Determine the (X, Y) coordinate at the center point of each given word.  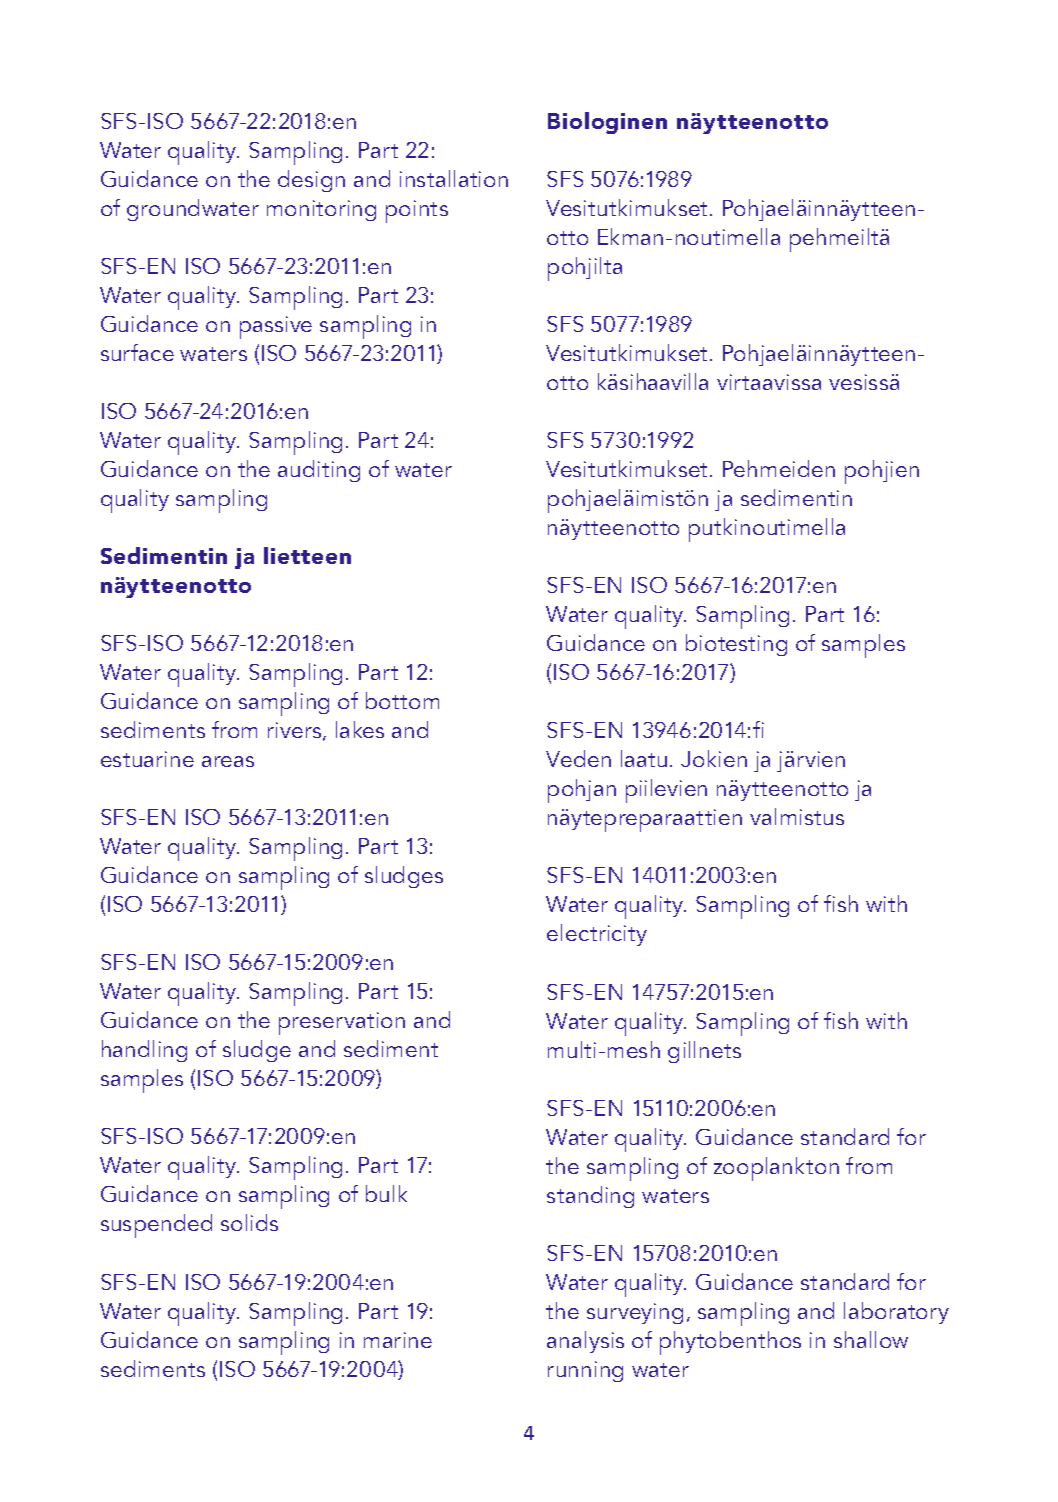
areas (228, 761)
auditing (319, 471)
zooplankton (776, 1169)
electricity (597, 935)
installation (454, 178)
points (417, 211)
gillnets (704, 1052)
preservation (342, 1023)
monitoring (321, 210)
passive (276, 327)
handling (144, 1051)
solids (249, 1222)
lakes (360, 729)
